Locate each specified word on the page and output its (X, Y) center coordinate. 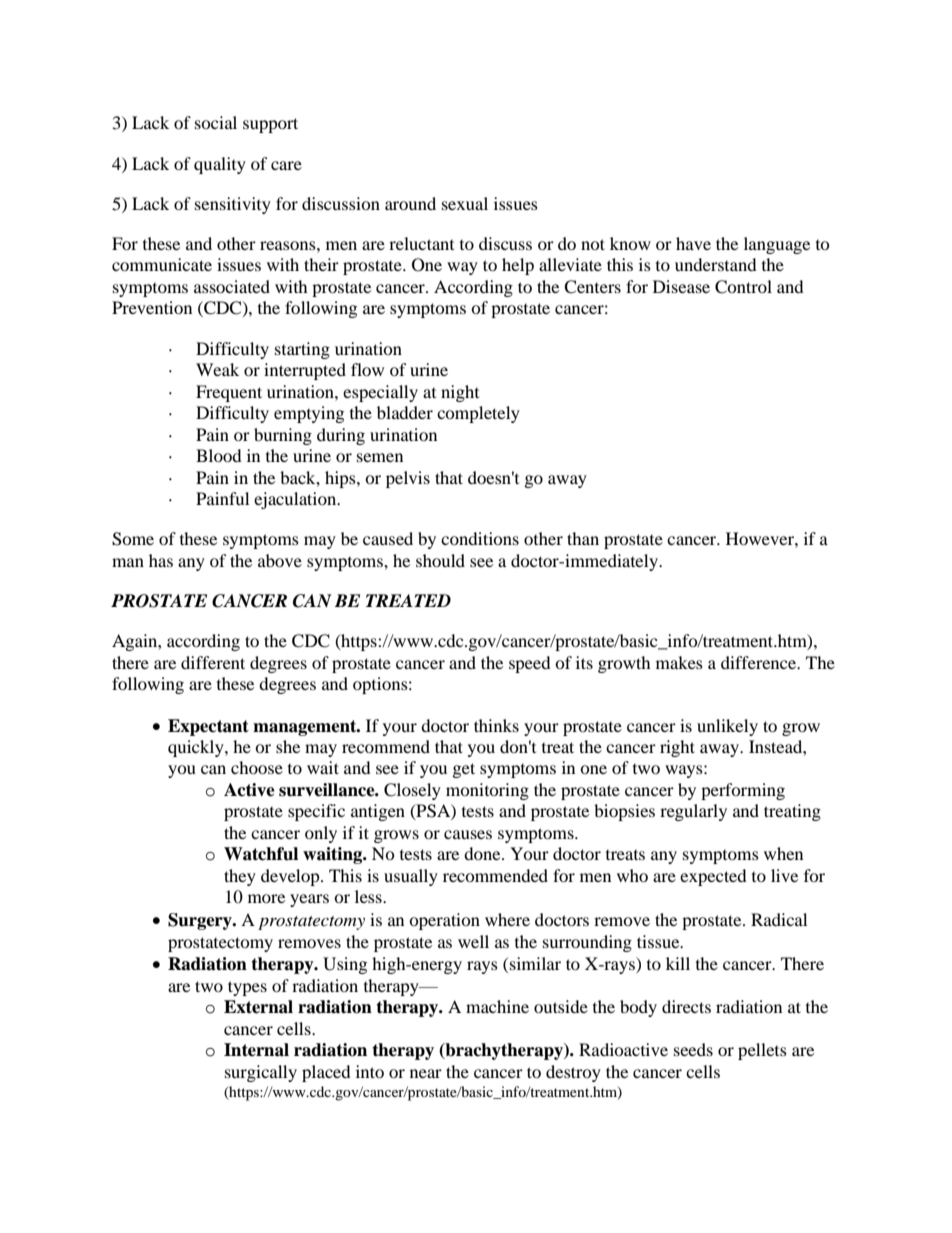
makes (679, 662)
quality (220, 165)
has (161, 560)
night (460, 393)
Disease (681, 286)
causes (468, 834)
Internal (256, 1050)
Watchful (261, 854)
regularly (693, 812)
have (693, 243)
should (440, 560)
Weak (217, 369)
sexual (465, 203)
